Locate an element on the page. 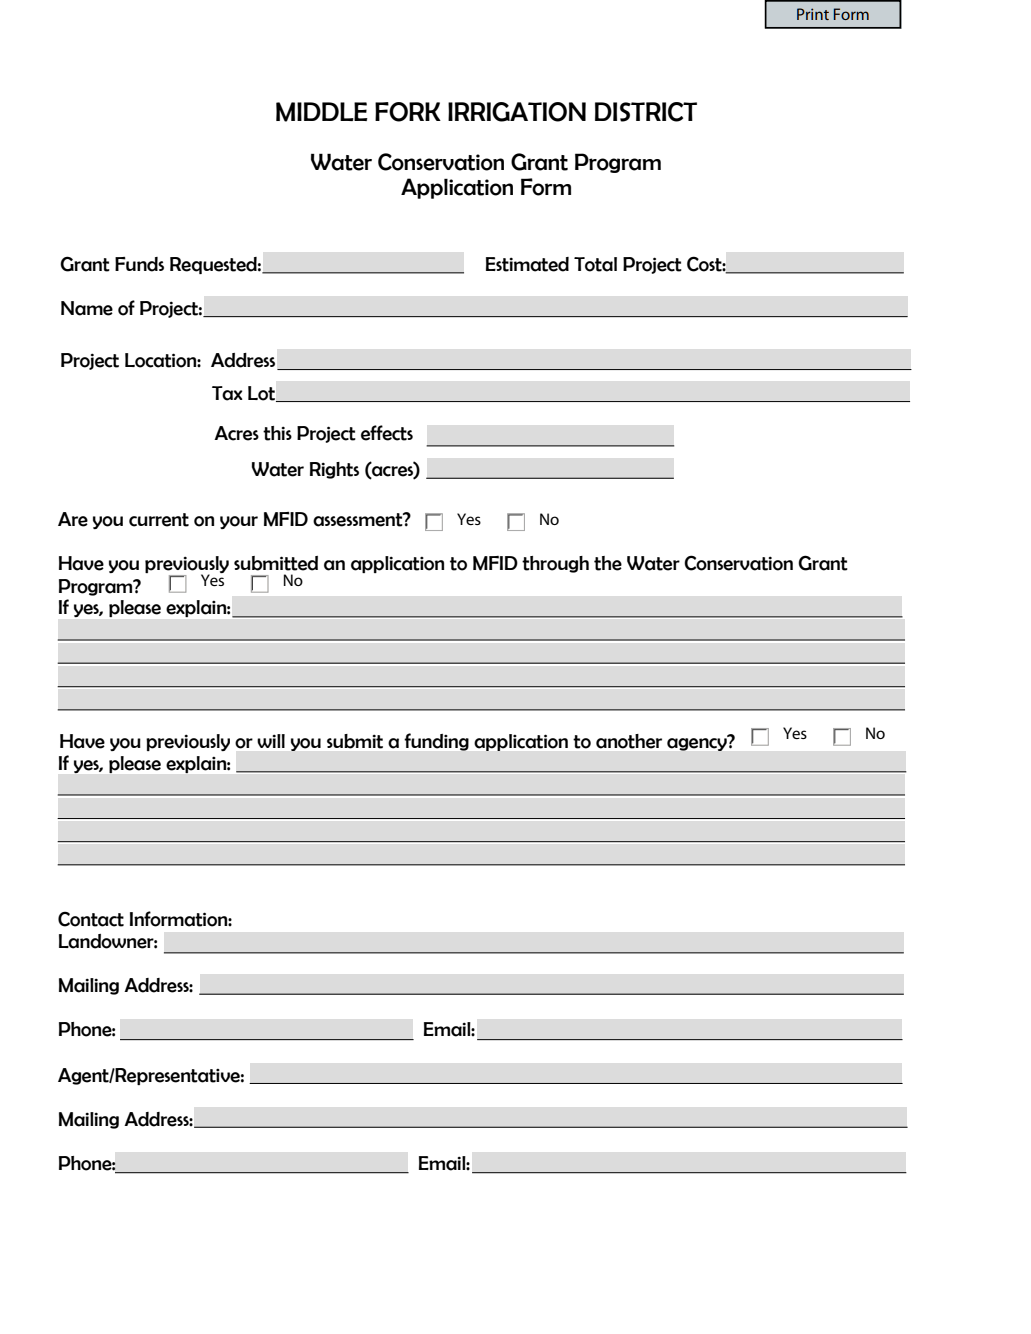  Total is located at coordinates (595, 264).
